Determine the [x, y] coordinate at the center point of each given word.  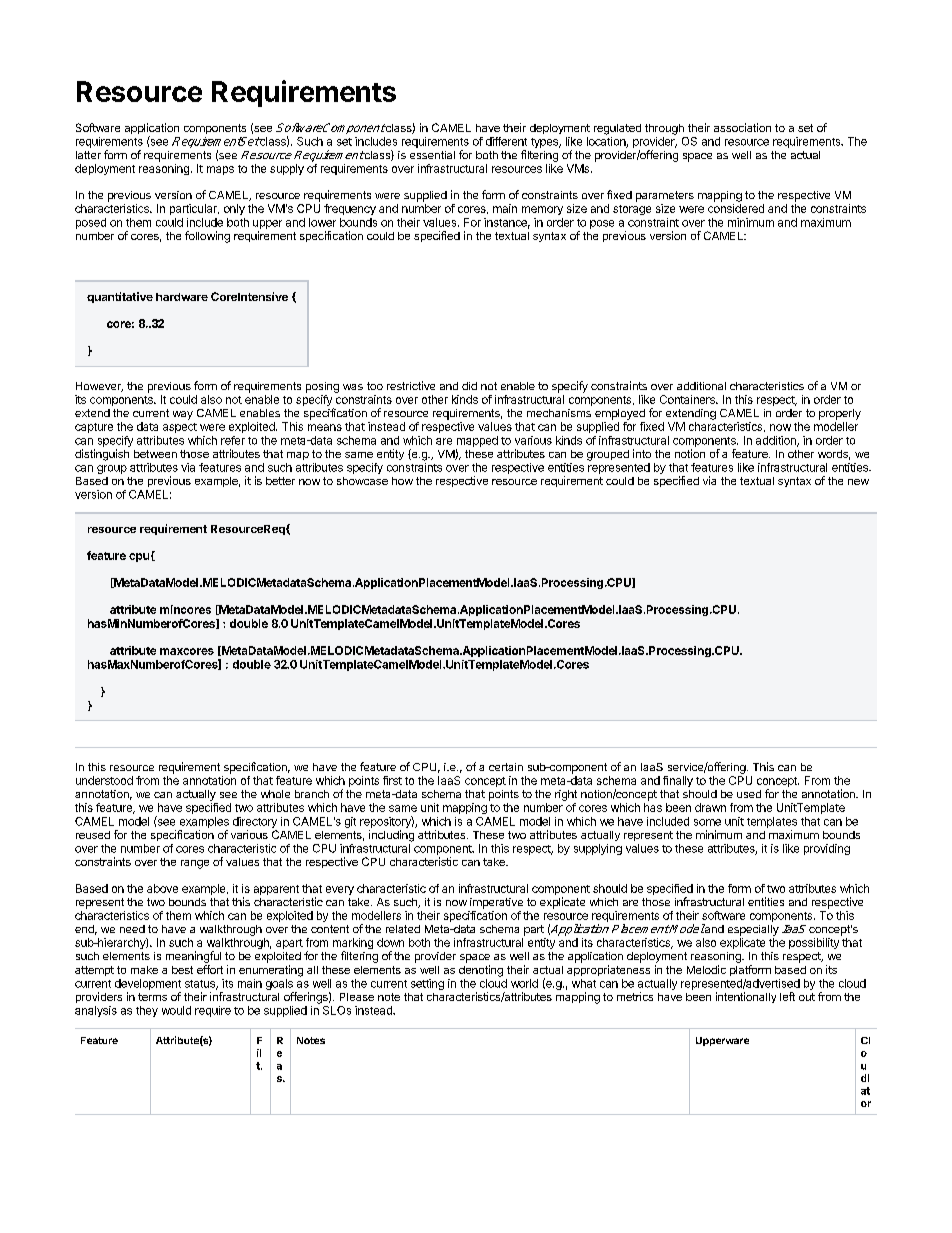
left [787, 996]
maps [220, 170]
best [182, 970]
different [506, 141]
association [742, 127]
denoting [481, 971]
